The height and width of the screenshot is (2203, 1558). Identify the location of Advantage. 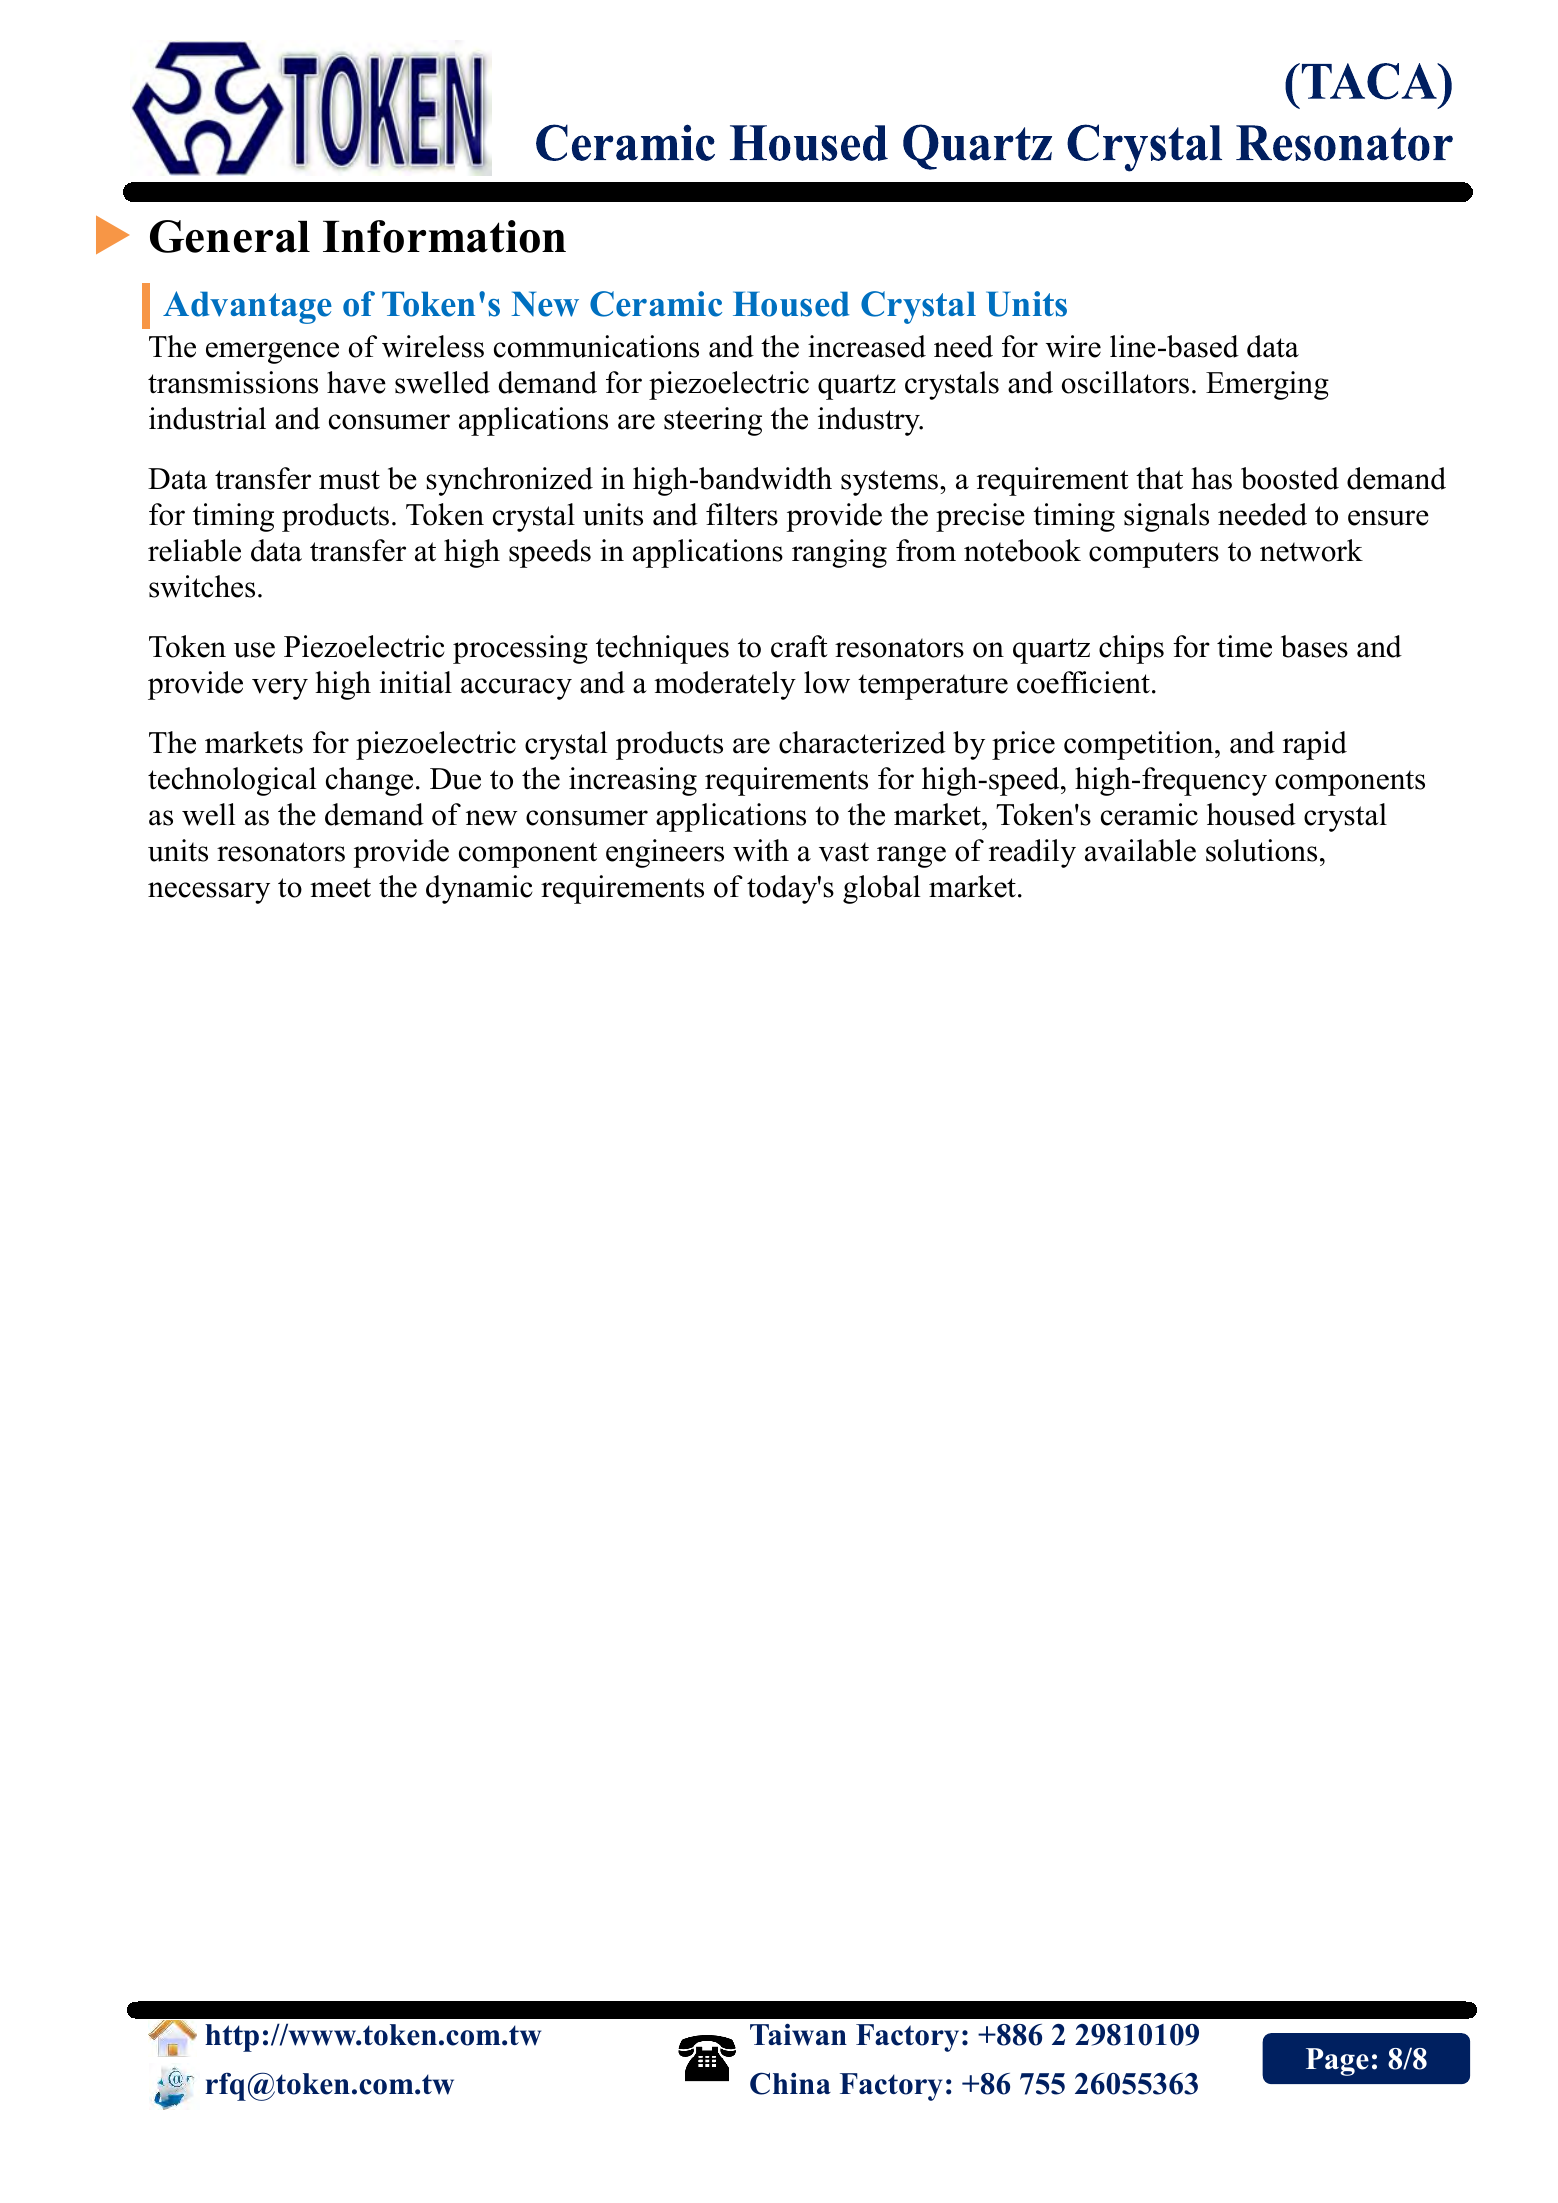
(247, 307).
